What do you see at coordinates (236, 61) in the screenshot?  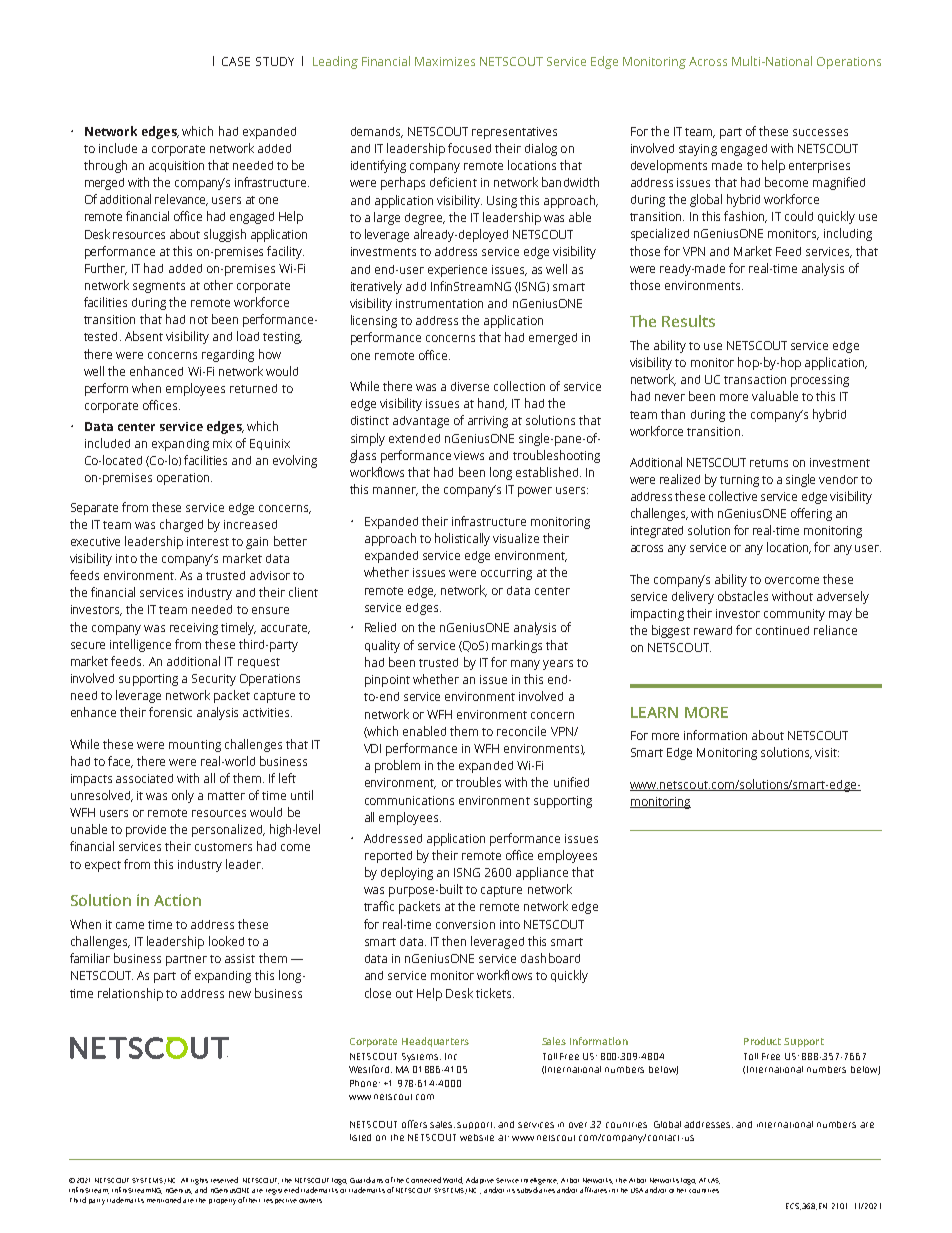 I see `CASE` at bounding box center [236, 61].
